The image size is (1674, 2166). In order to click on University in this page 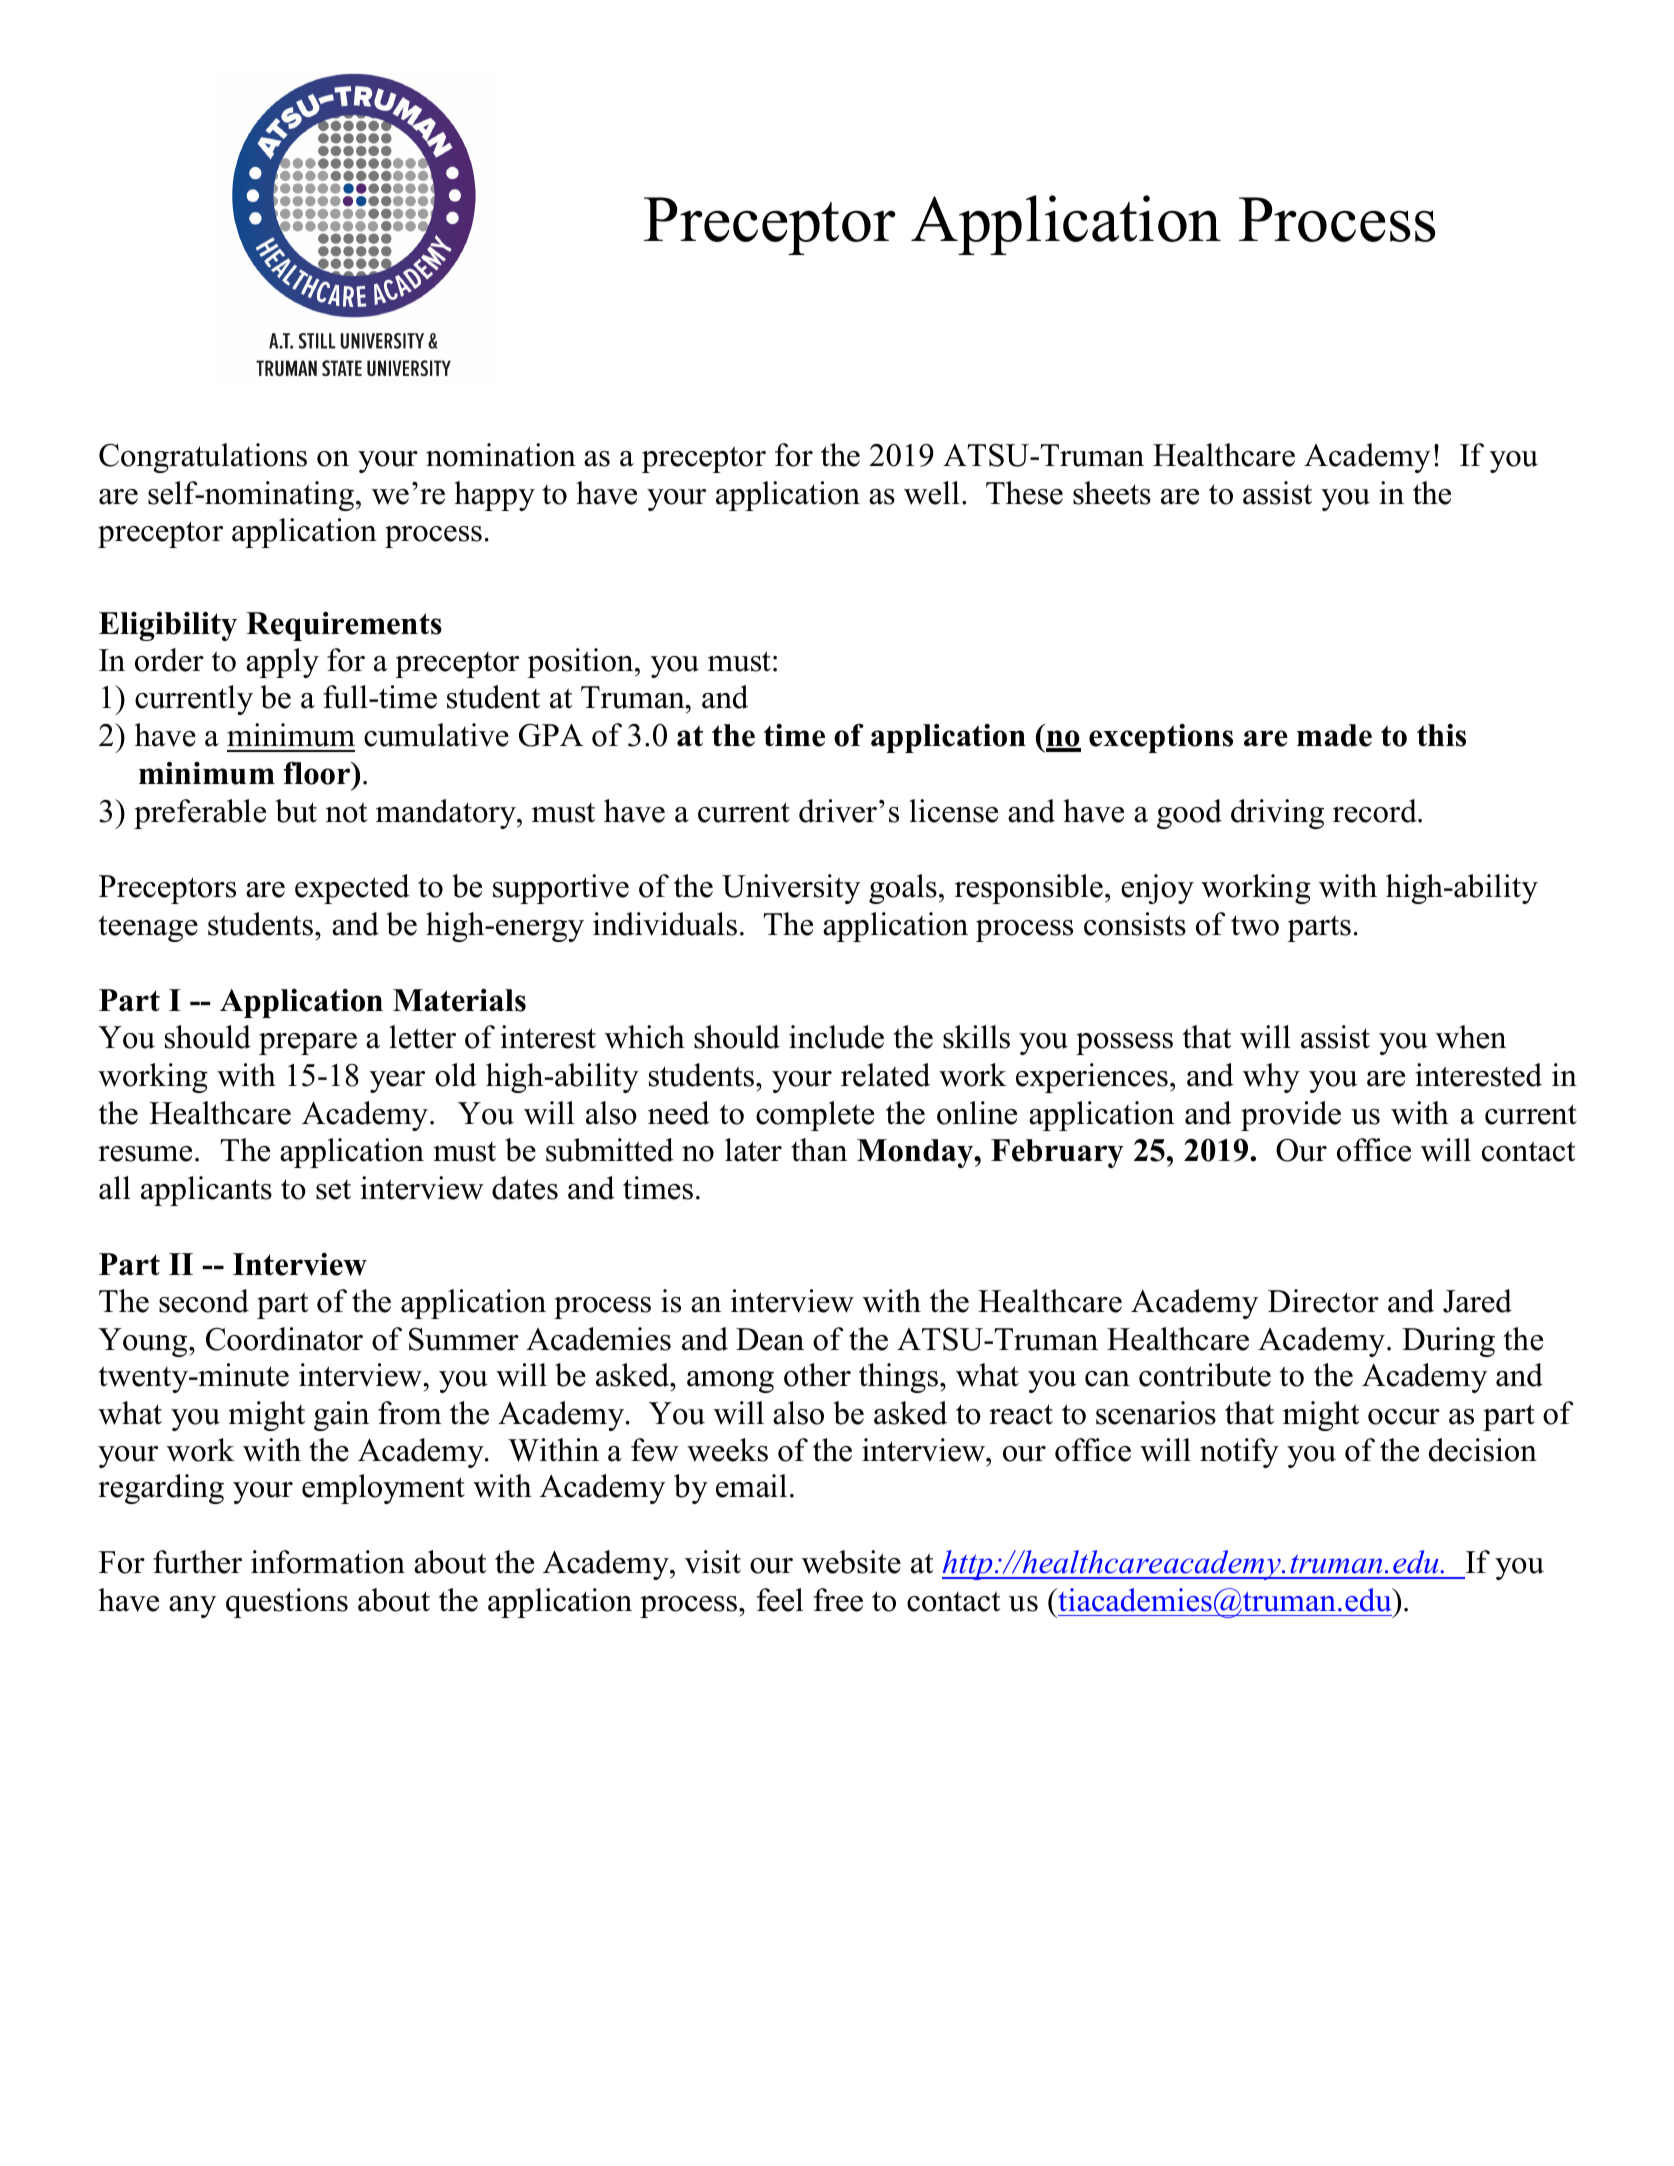, I will do `click(791, 889)`.
